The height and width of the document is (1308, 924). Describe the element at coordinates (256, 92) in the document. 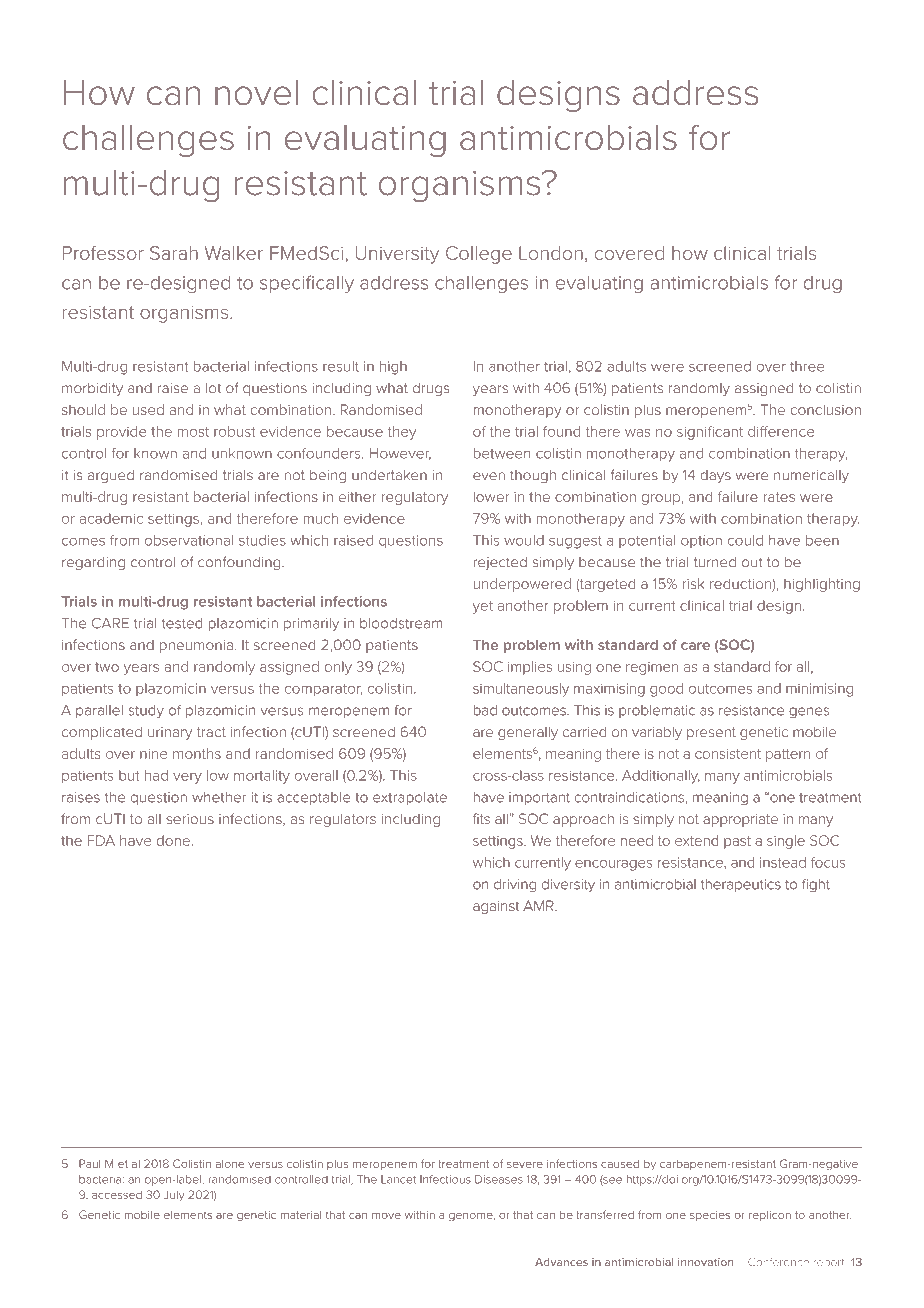

I see `novel` at that location.
